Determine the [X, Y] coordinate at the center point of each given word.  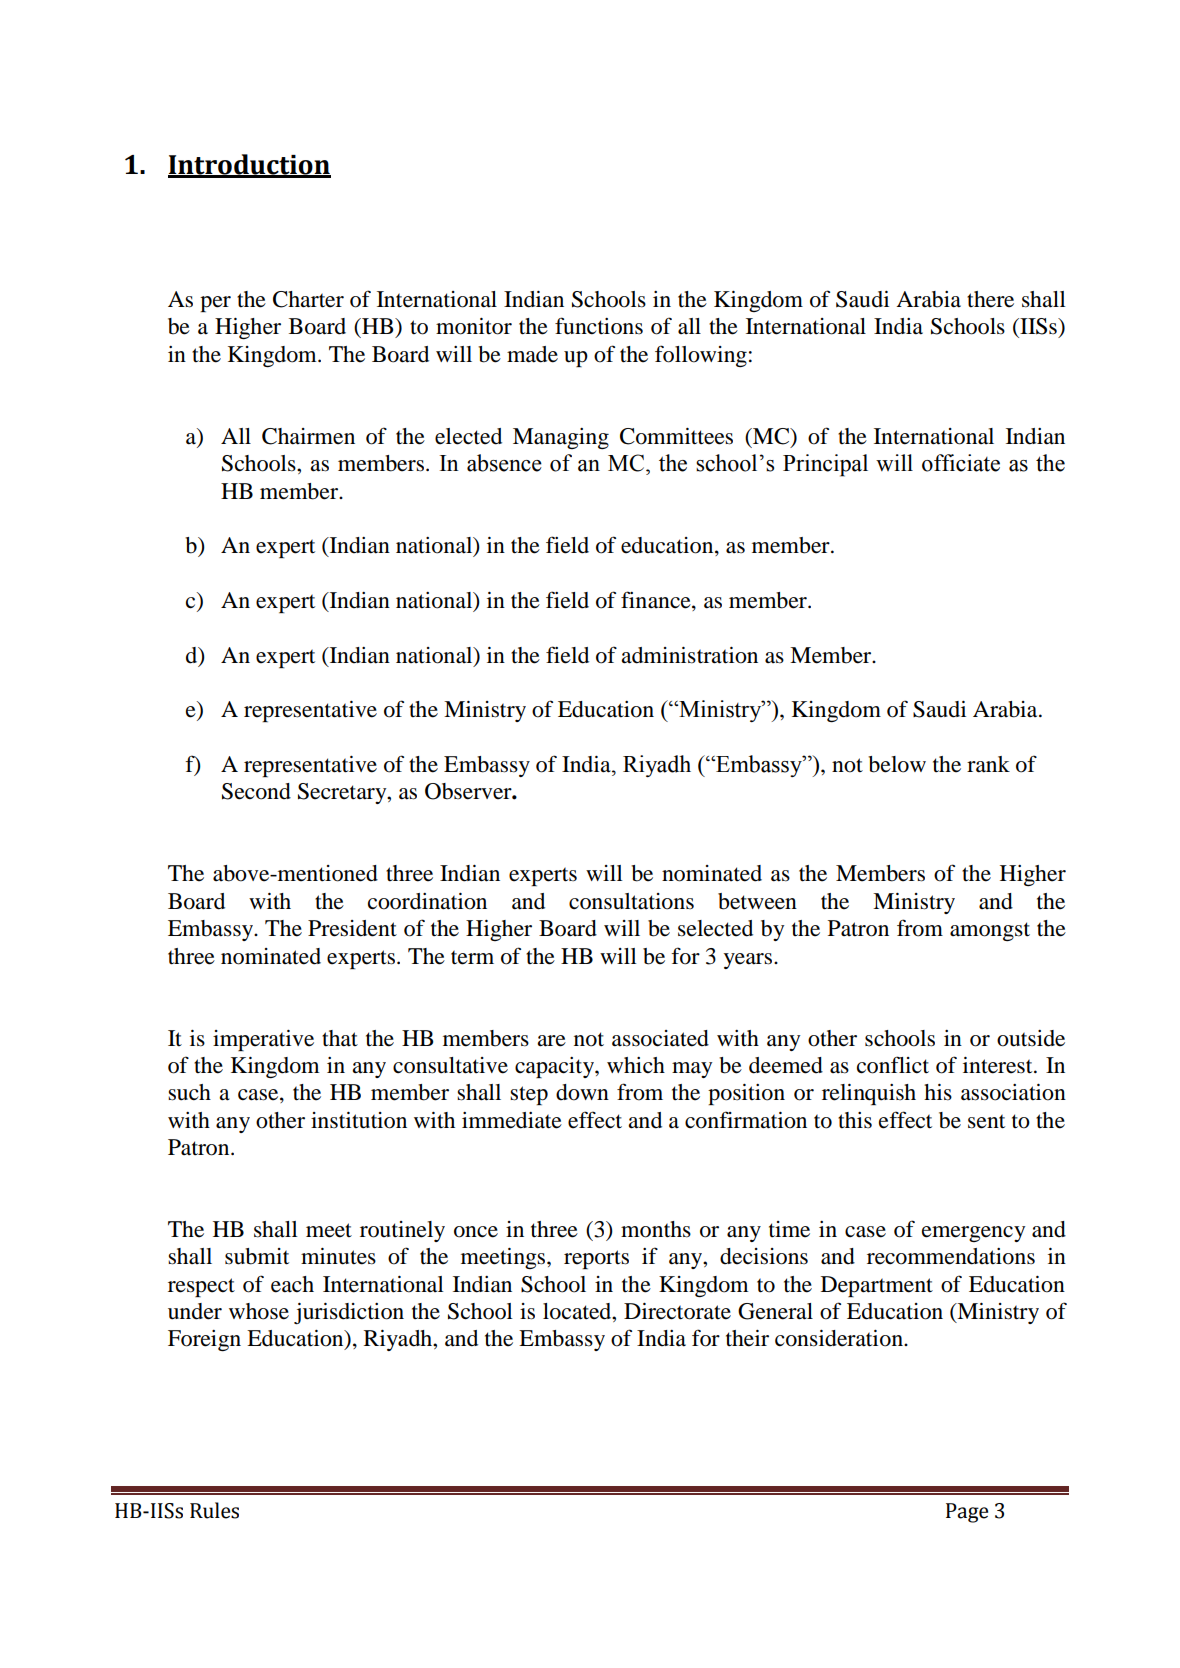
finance [657, 601]
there [990, 299]
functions [599, 326]
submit [257, 1256]
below [897, 764]
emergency [973, 1234]
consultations [631, 901]
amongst [990, 931]
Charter [308, 299]
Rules [214, 1510]
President [352, 928]
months [656, 1229]
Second [256, 791]
